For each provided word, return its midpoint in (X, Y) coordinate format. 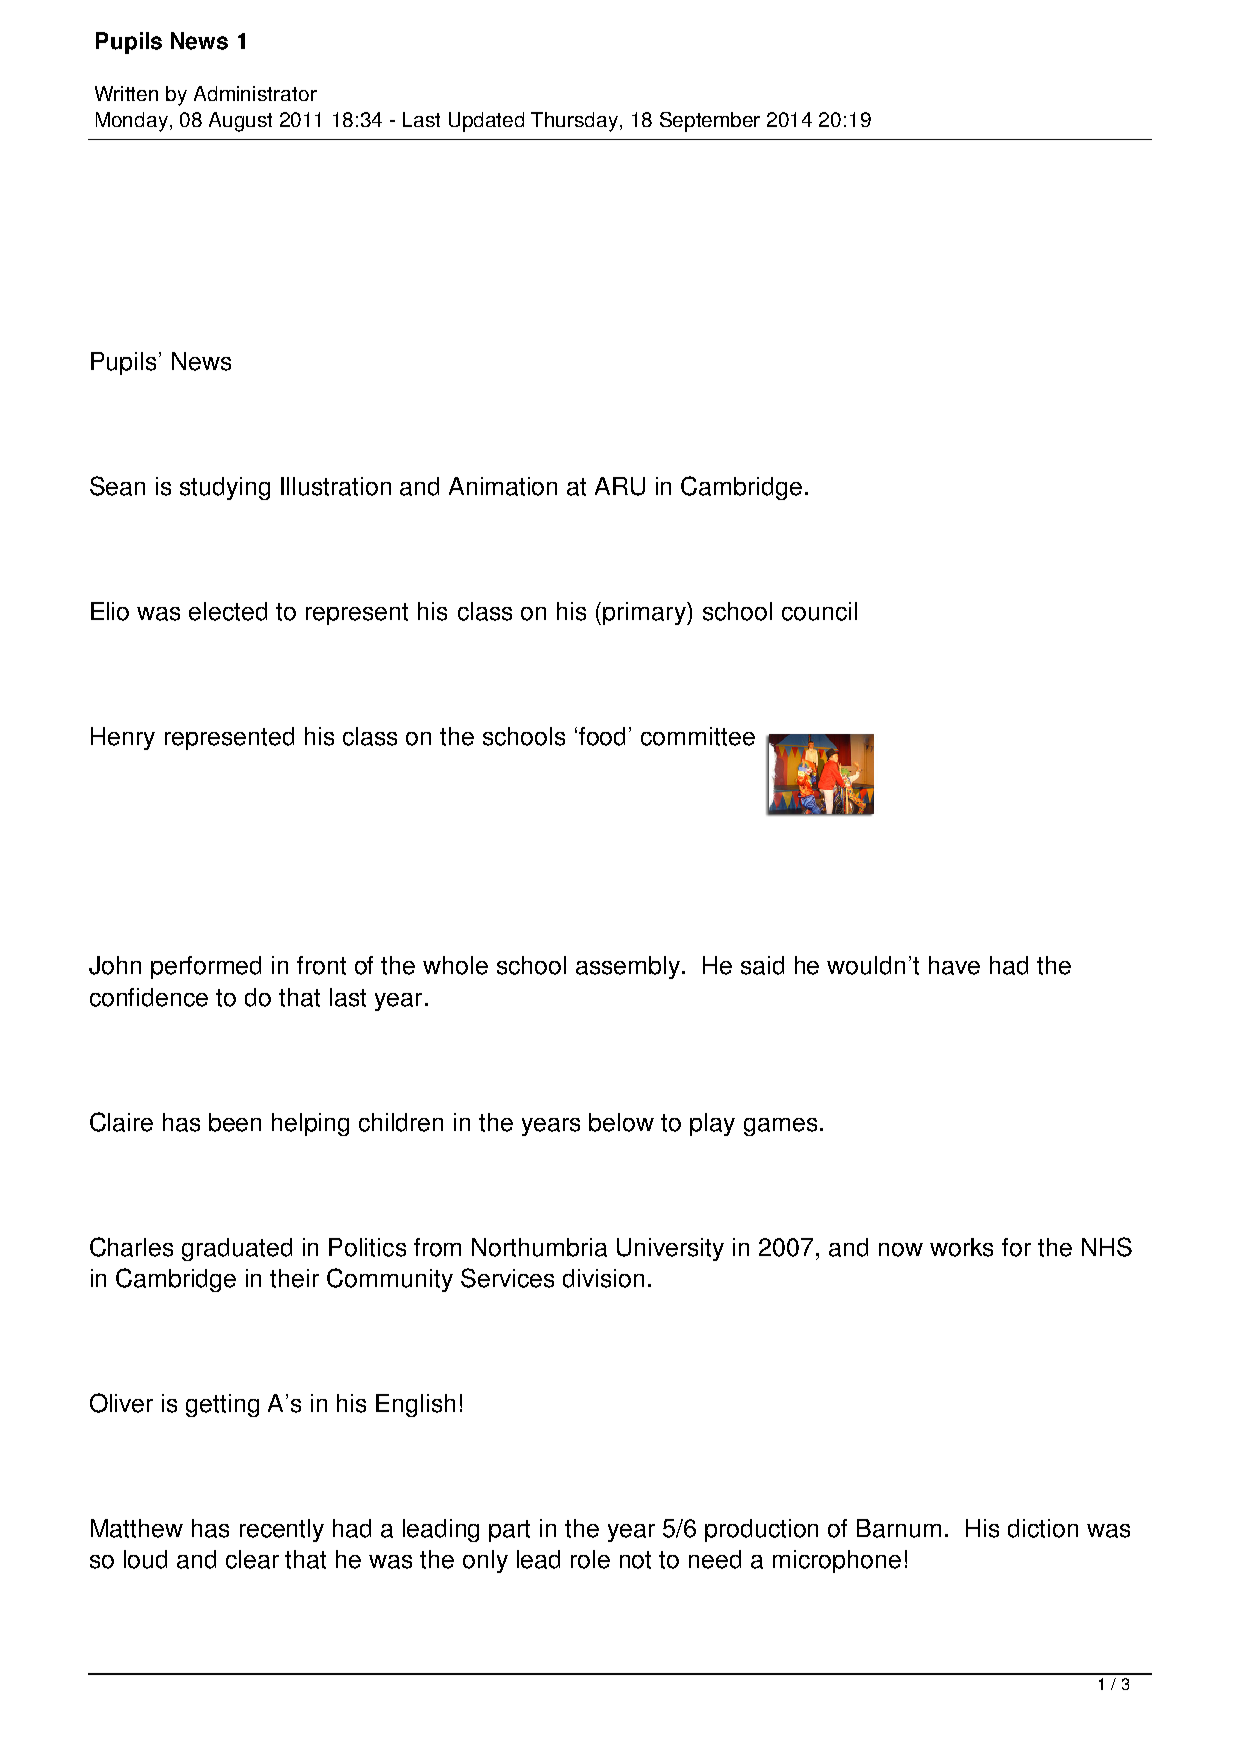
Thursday (576, 122)
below (621, 1122)
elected (228, 611)
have (954, 965)
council (819, 611)
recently (282, 1530)
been (235, 1122)
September (710, 122)
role (590, 1559)
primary (645, 613)
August (240, 122)
